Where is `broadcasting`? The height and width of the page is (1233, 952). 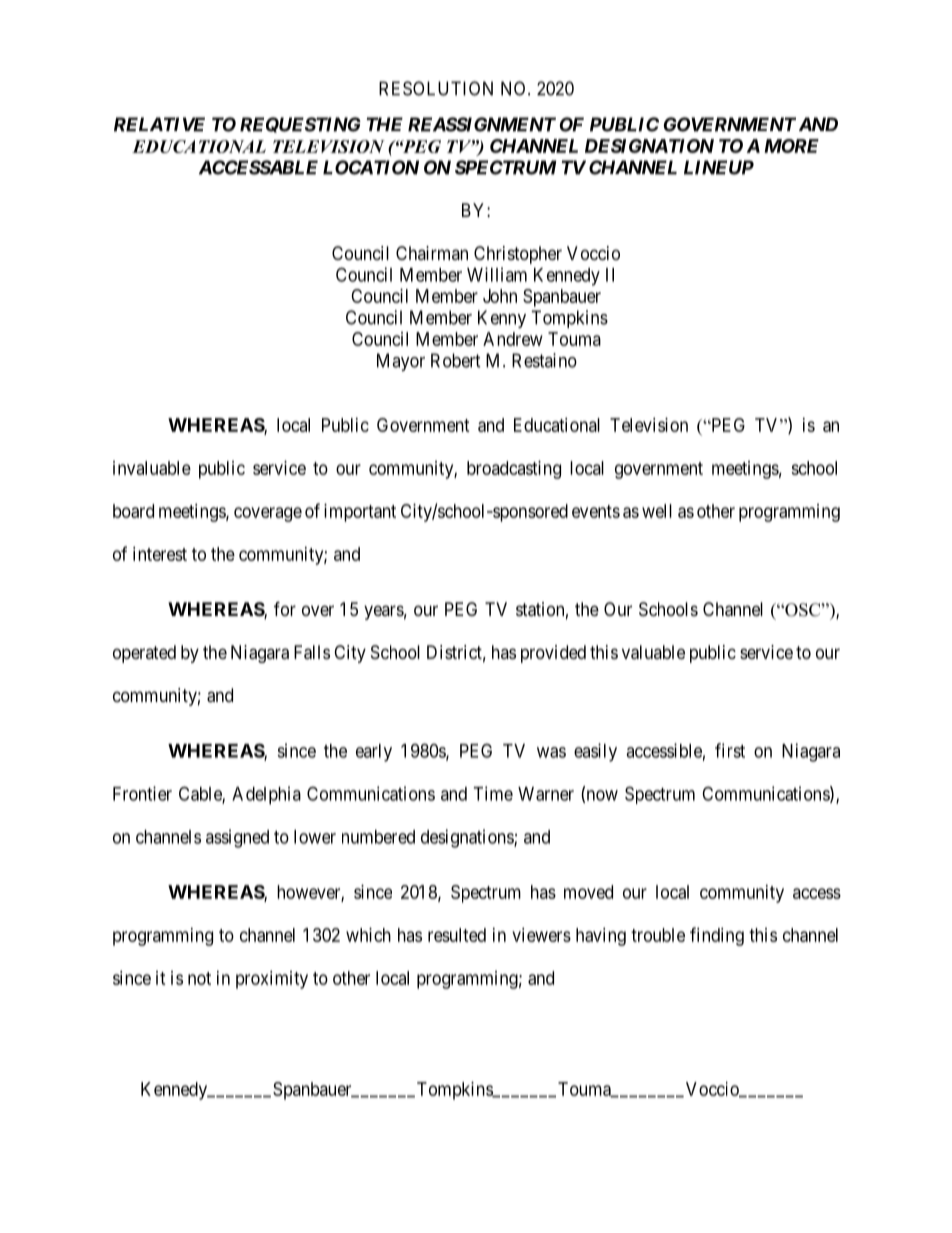
broadcasting is located at coordinates (514, 470).
